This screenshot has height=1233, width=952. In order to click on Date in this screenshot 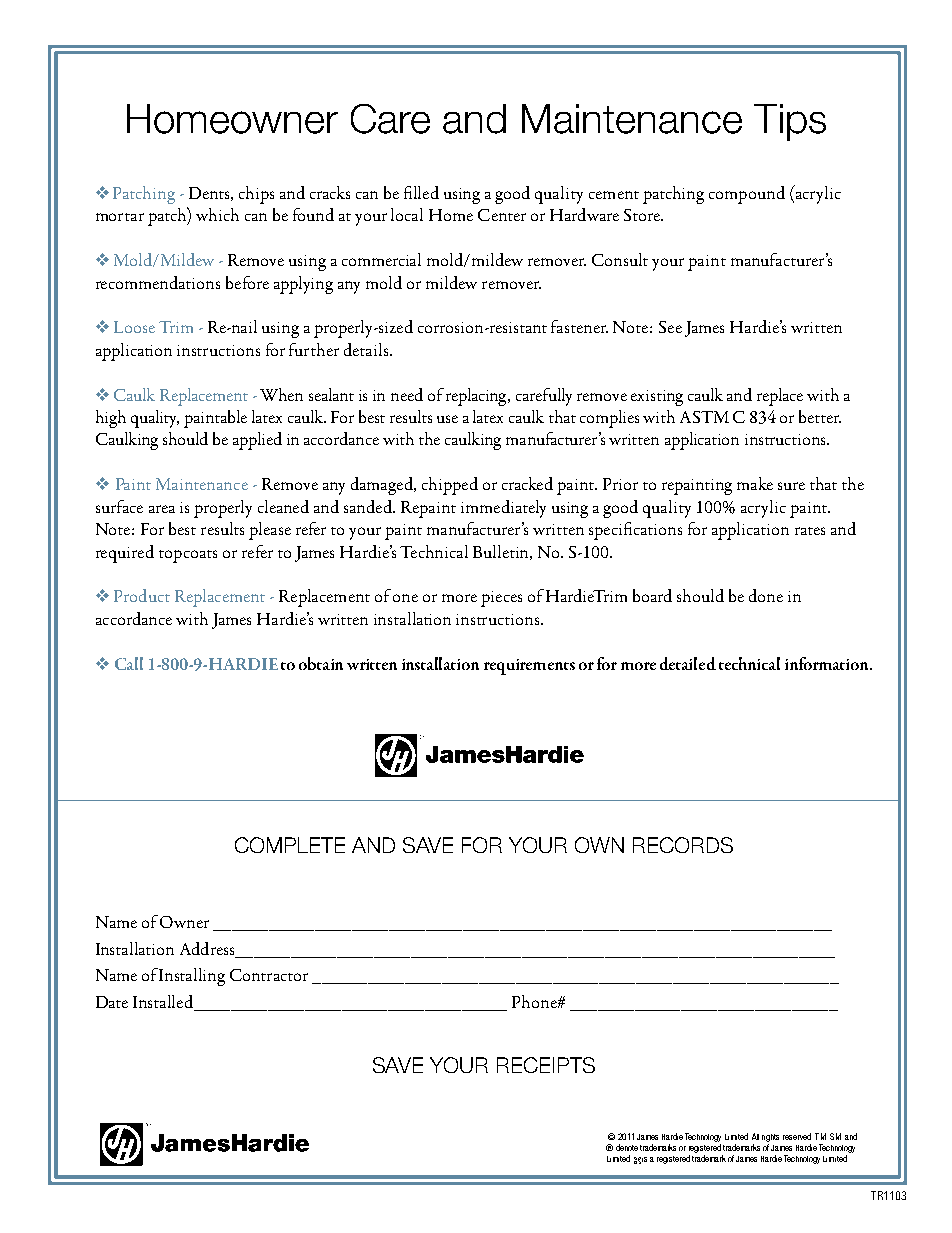, I will do `click(112, 1002)`.
